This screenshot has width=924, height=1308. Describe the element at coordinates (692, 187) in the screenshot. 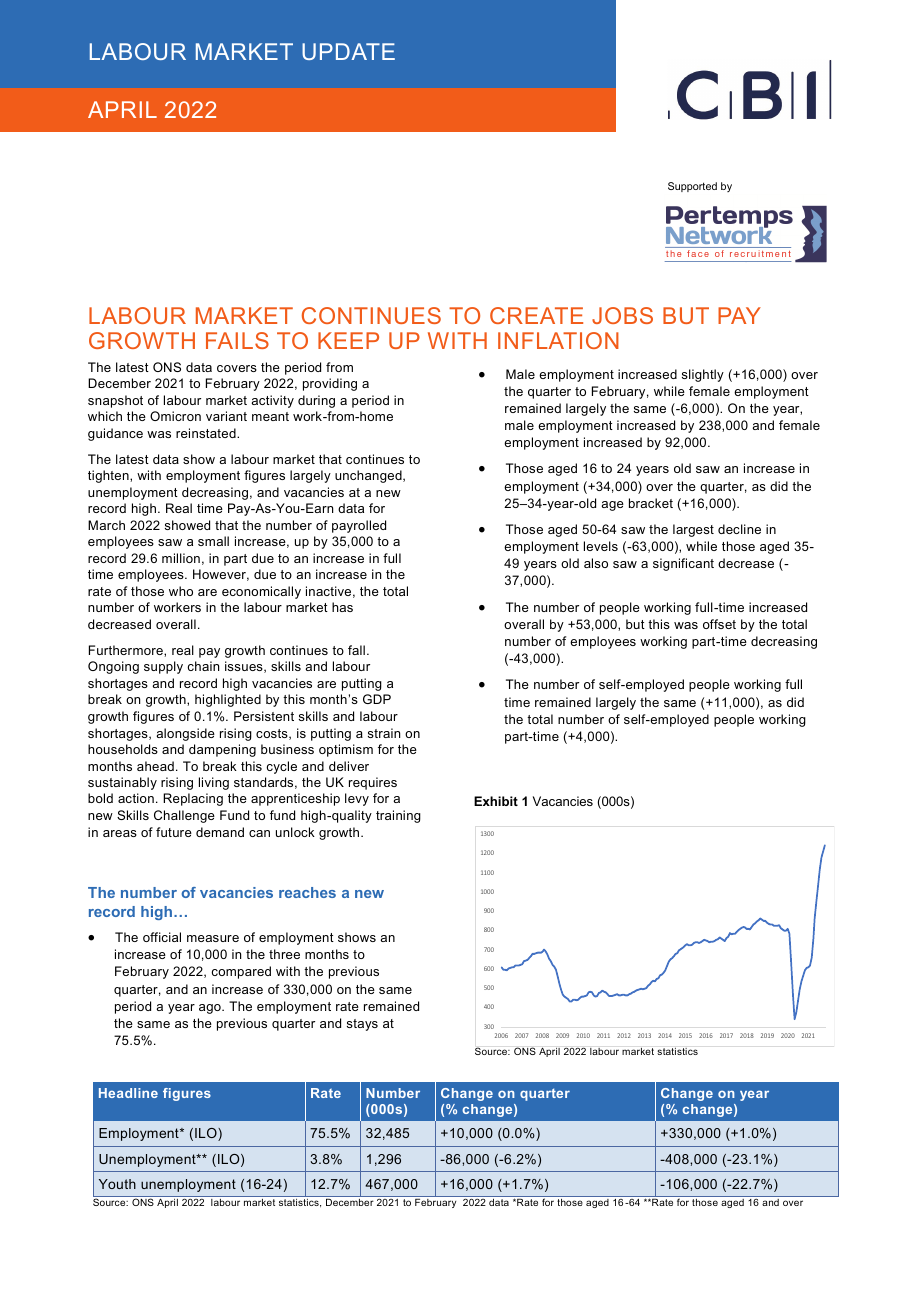

I see `Supported` at that location.
